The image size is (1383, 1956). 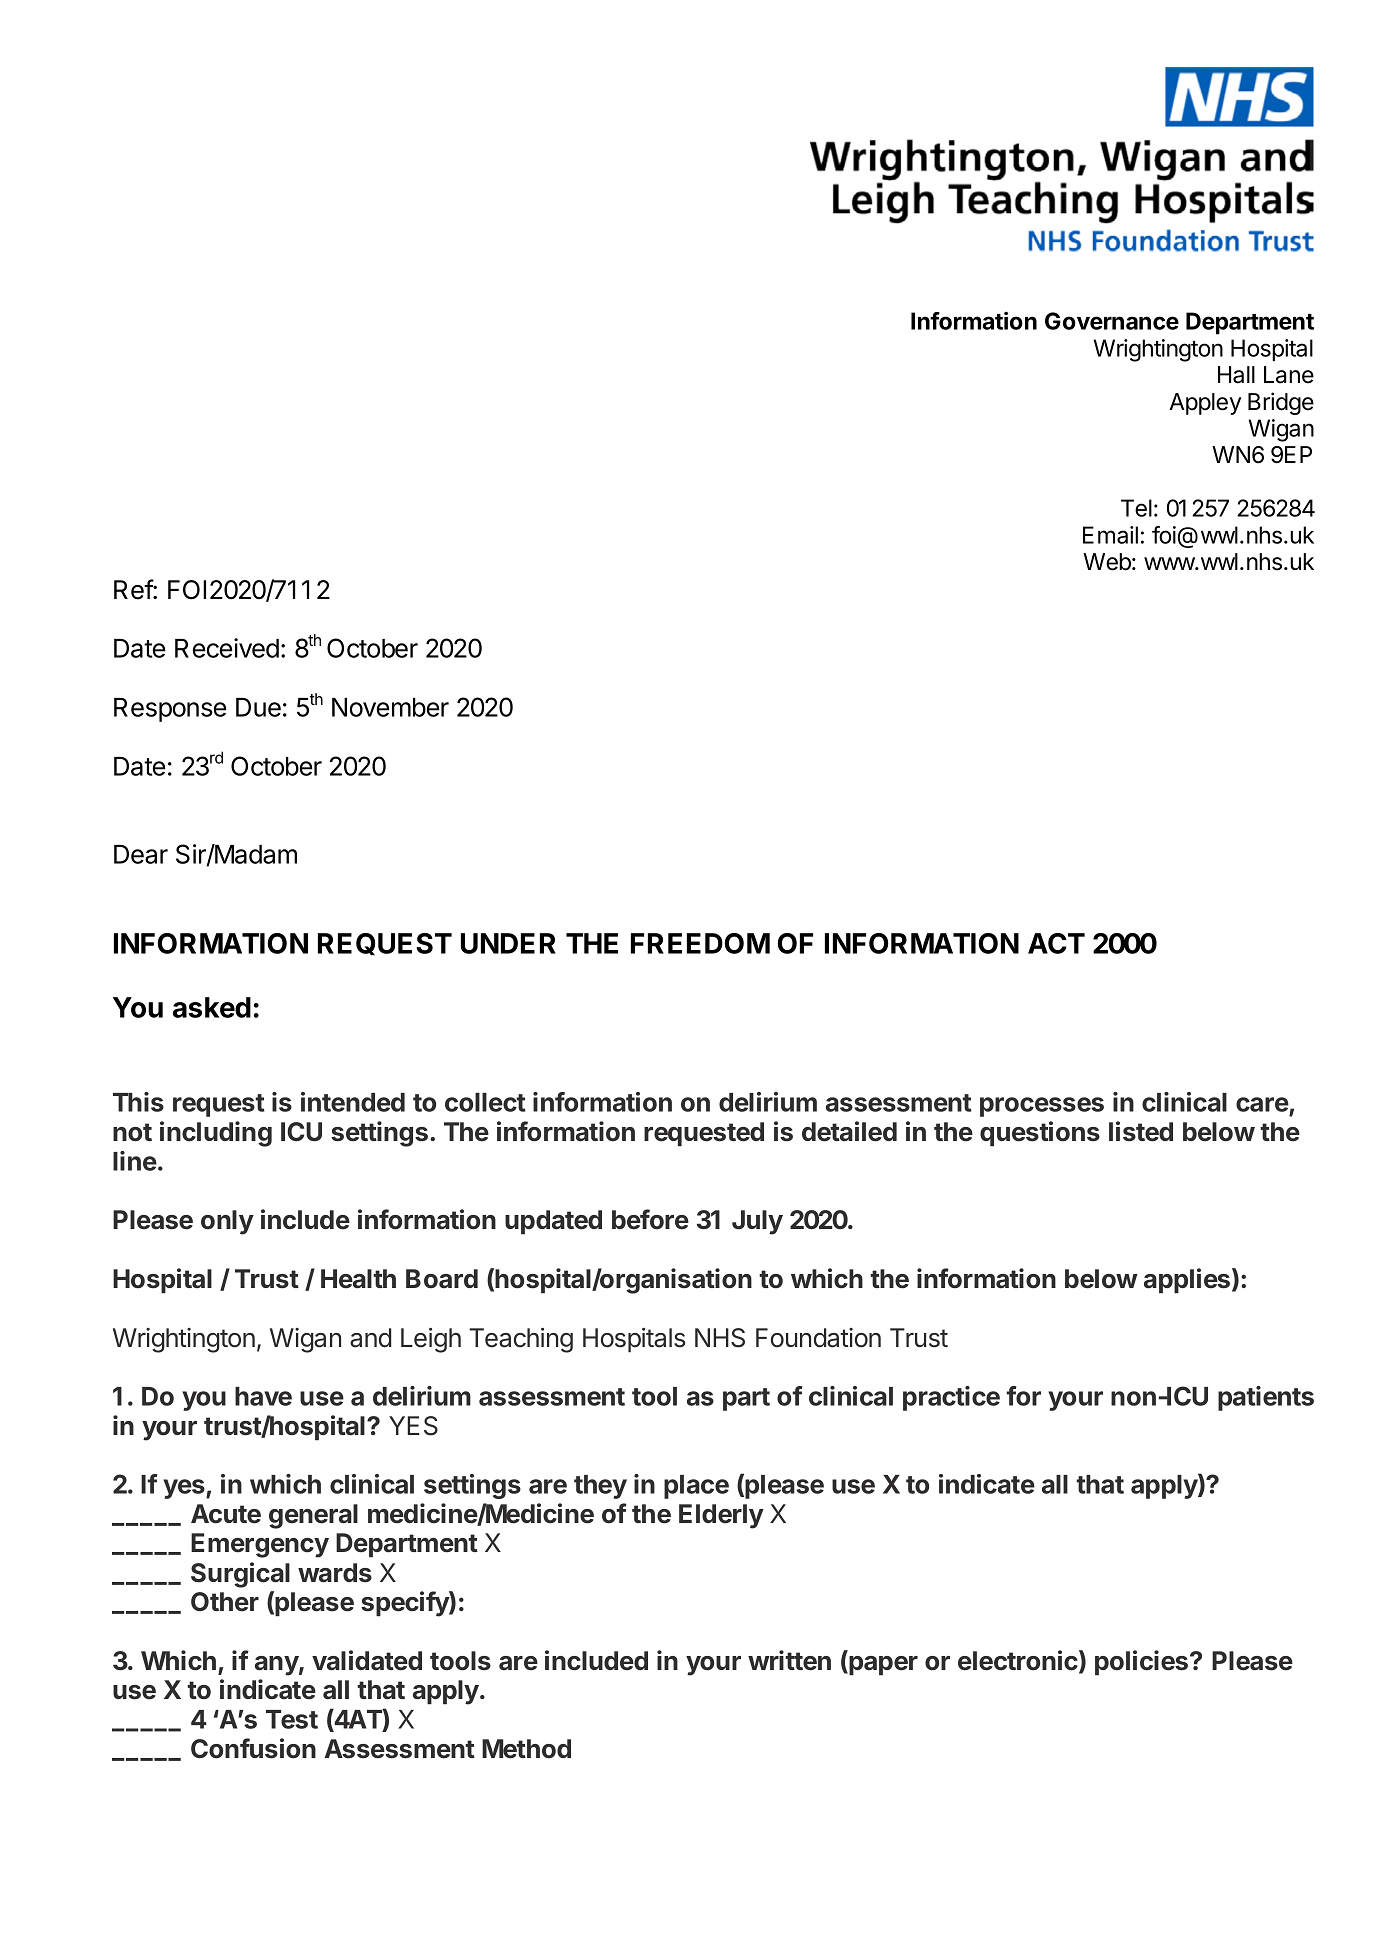 What do you see at coordinates (292, 1719) in the page?
I see `Test` at bounding box center [292, 1719].
